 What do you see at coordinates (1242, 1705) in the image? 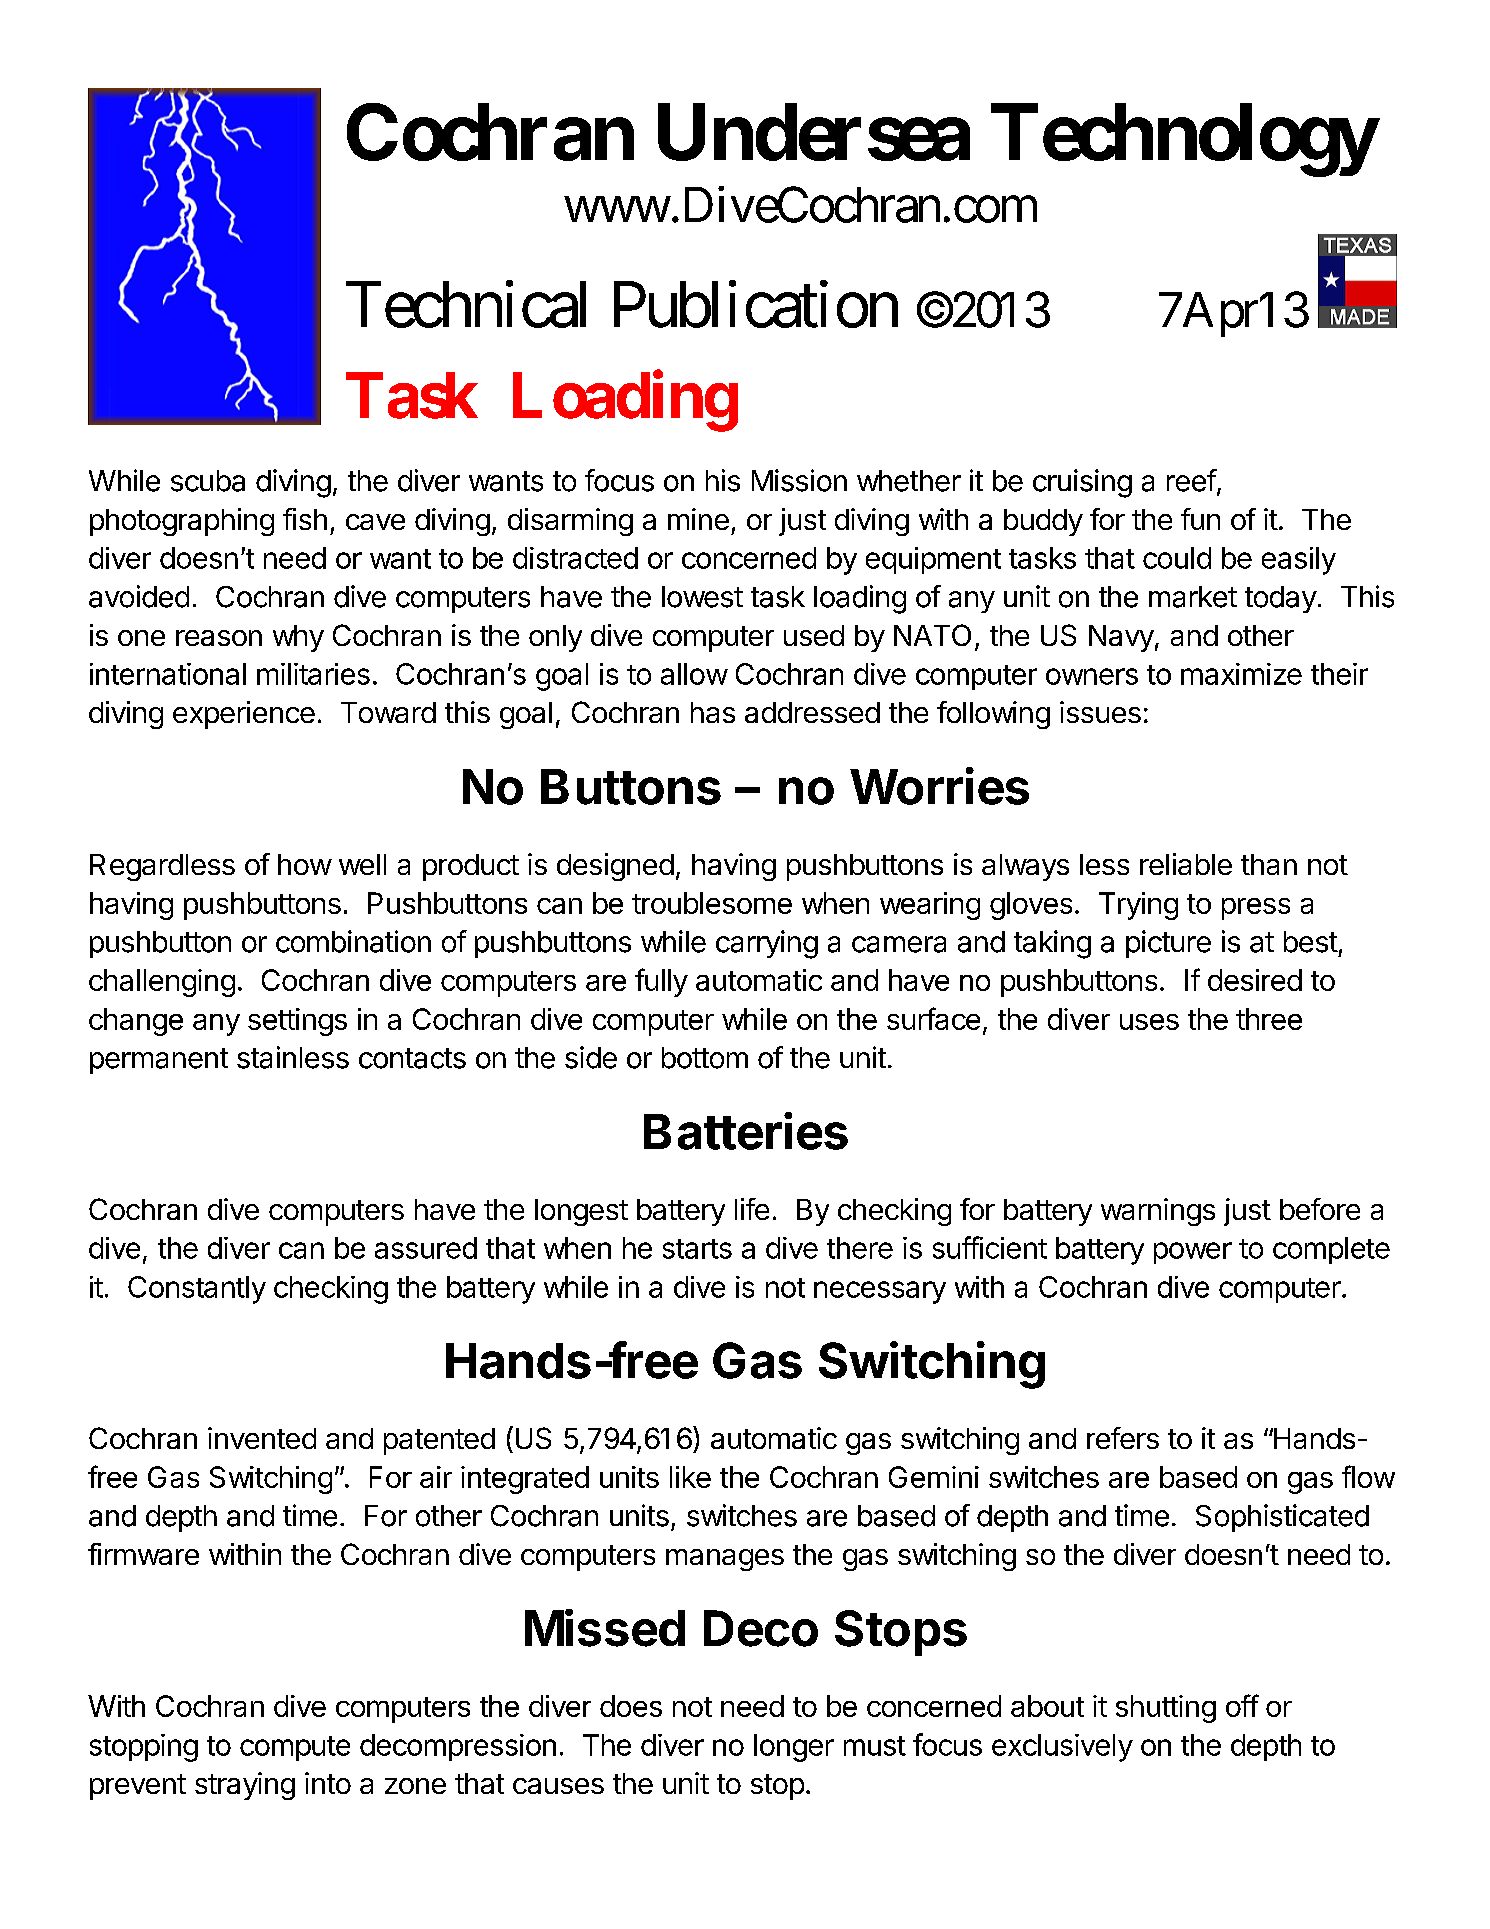
I see `off` at bounding box center [1242, 1705].
